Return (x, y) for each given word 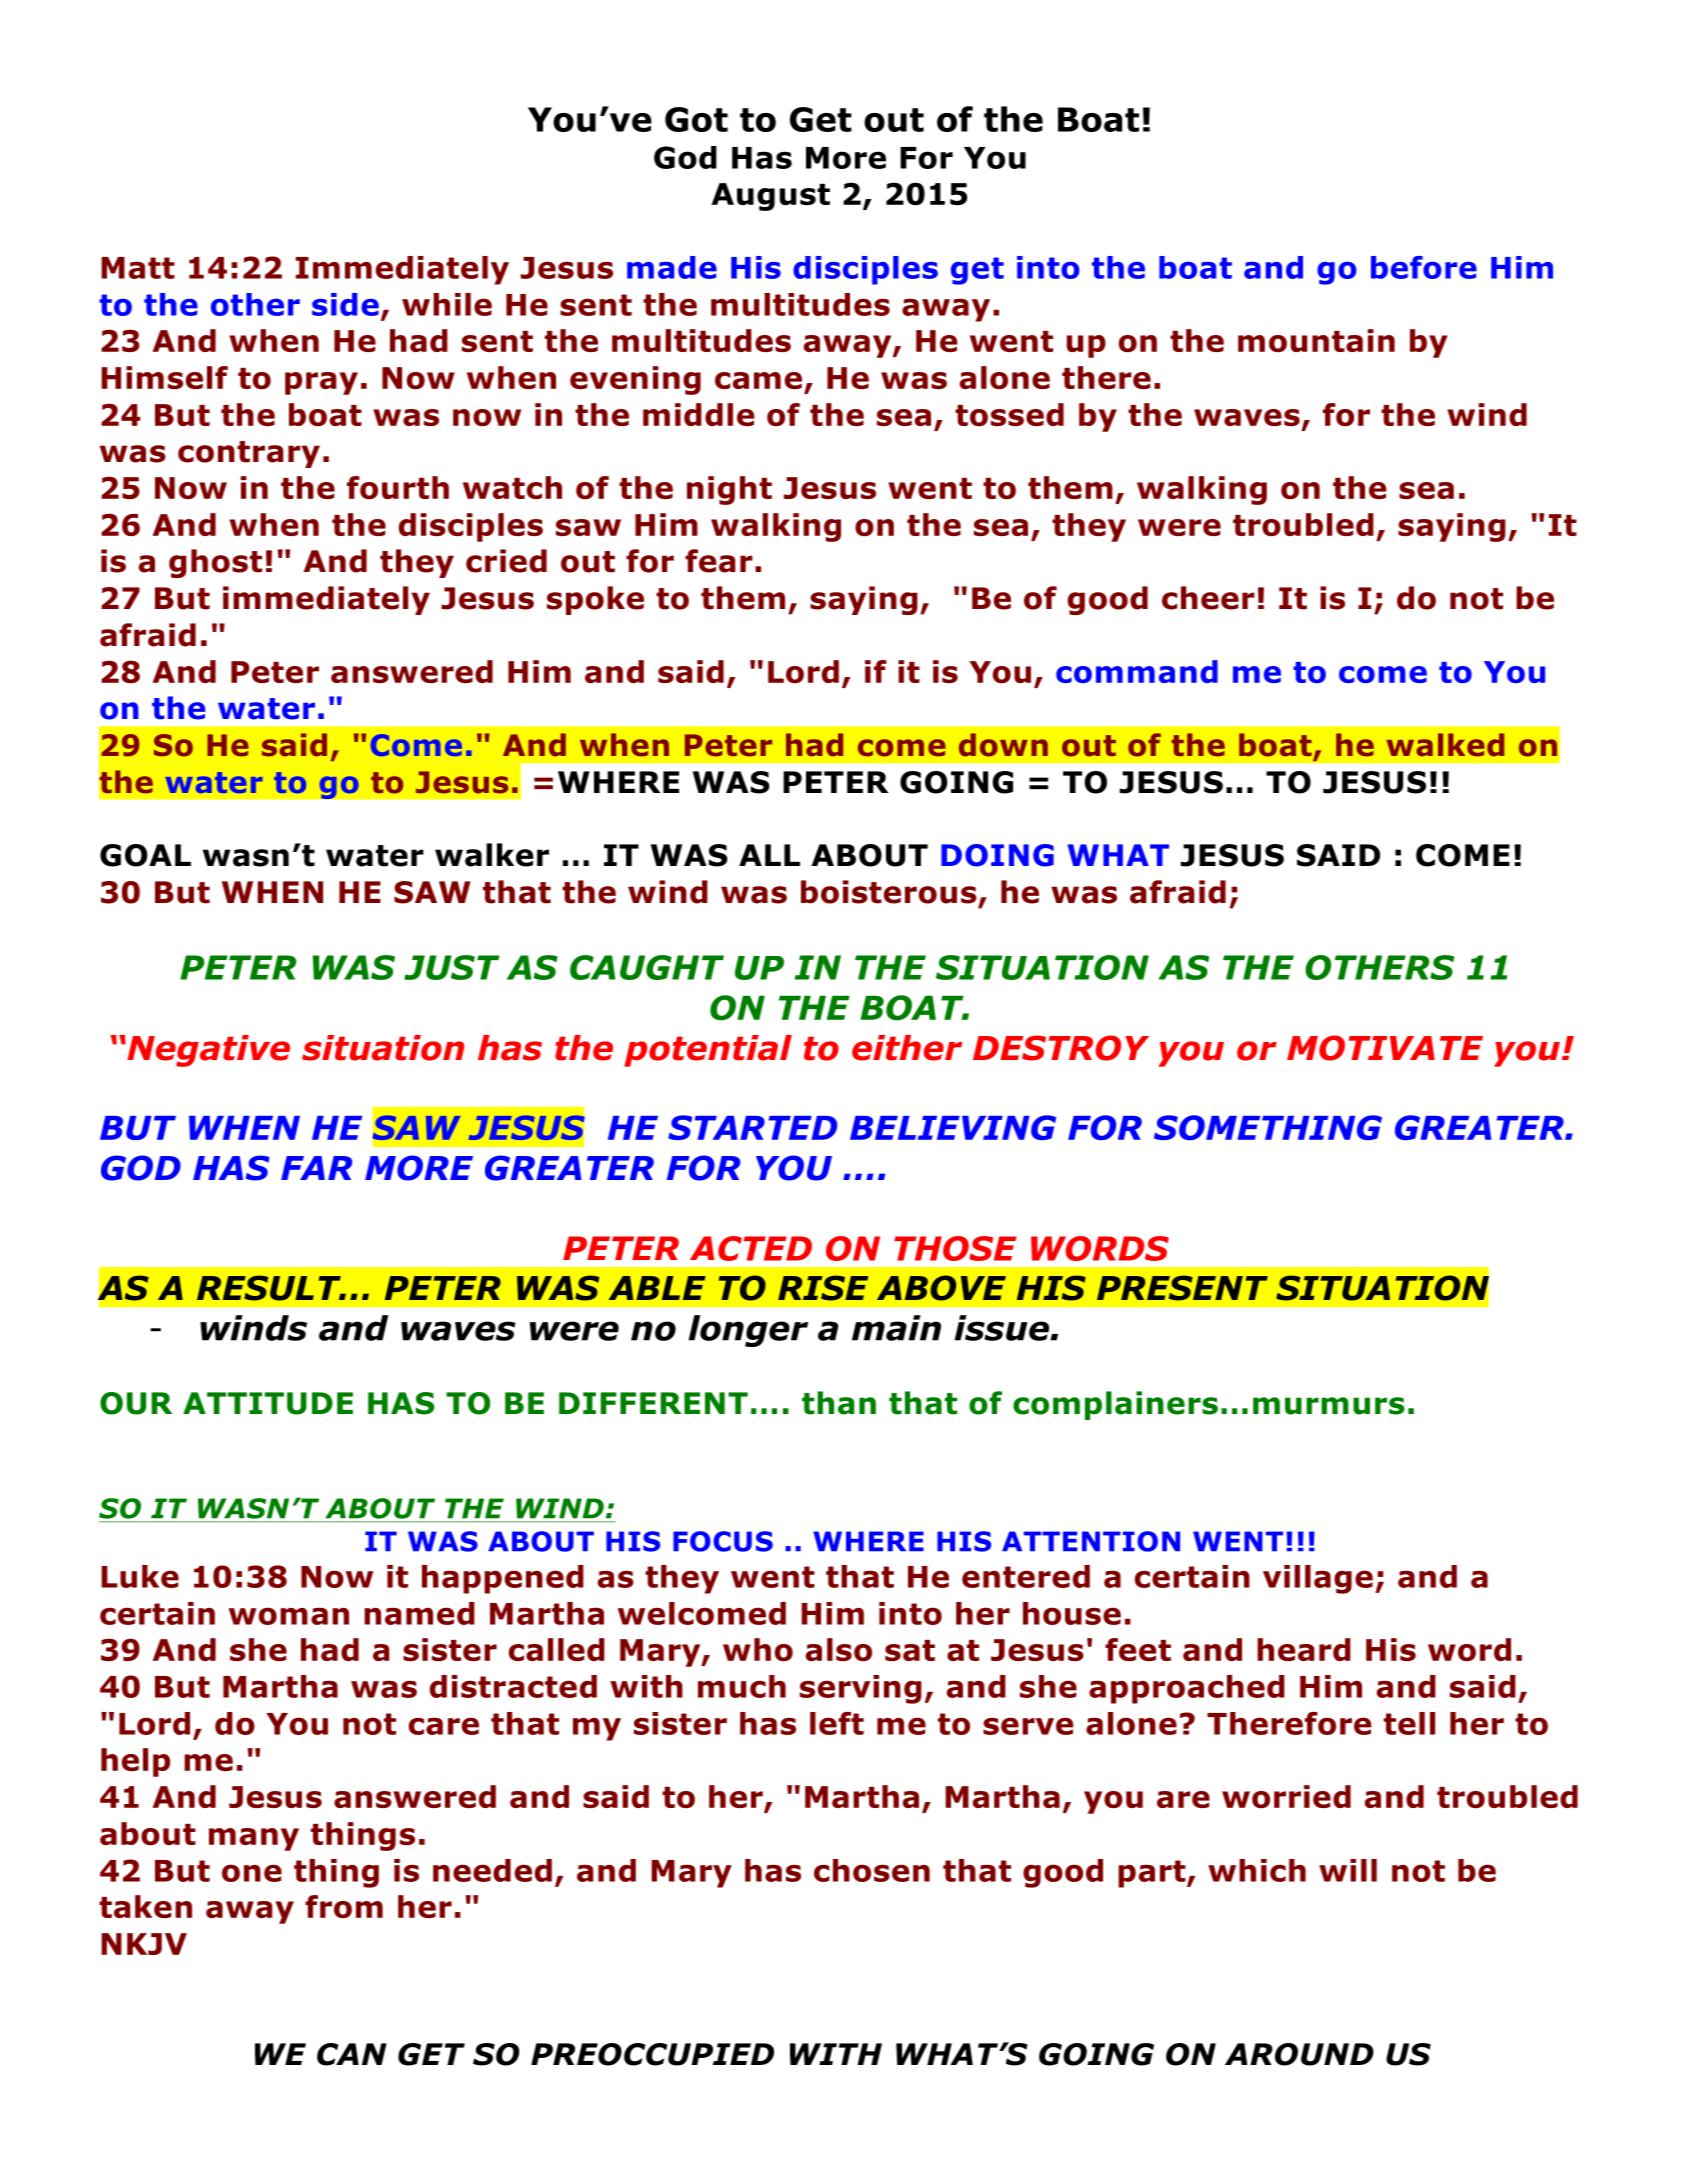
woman (289, 1616)
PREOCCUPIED (652, 2054)
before (1424, 267)
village (1318, 1579)
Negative (207, 1051)
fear (719, 561)
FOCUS (723, 1541)
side (345, 304)
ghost (215, 563)
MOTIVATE (1385, 1048)
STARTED (752, 1127)
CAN (352, 2054)
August (770, 197)
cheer (1208, 598)
